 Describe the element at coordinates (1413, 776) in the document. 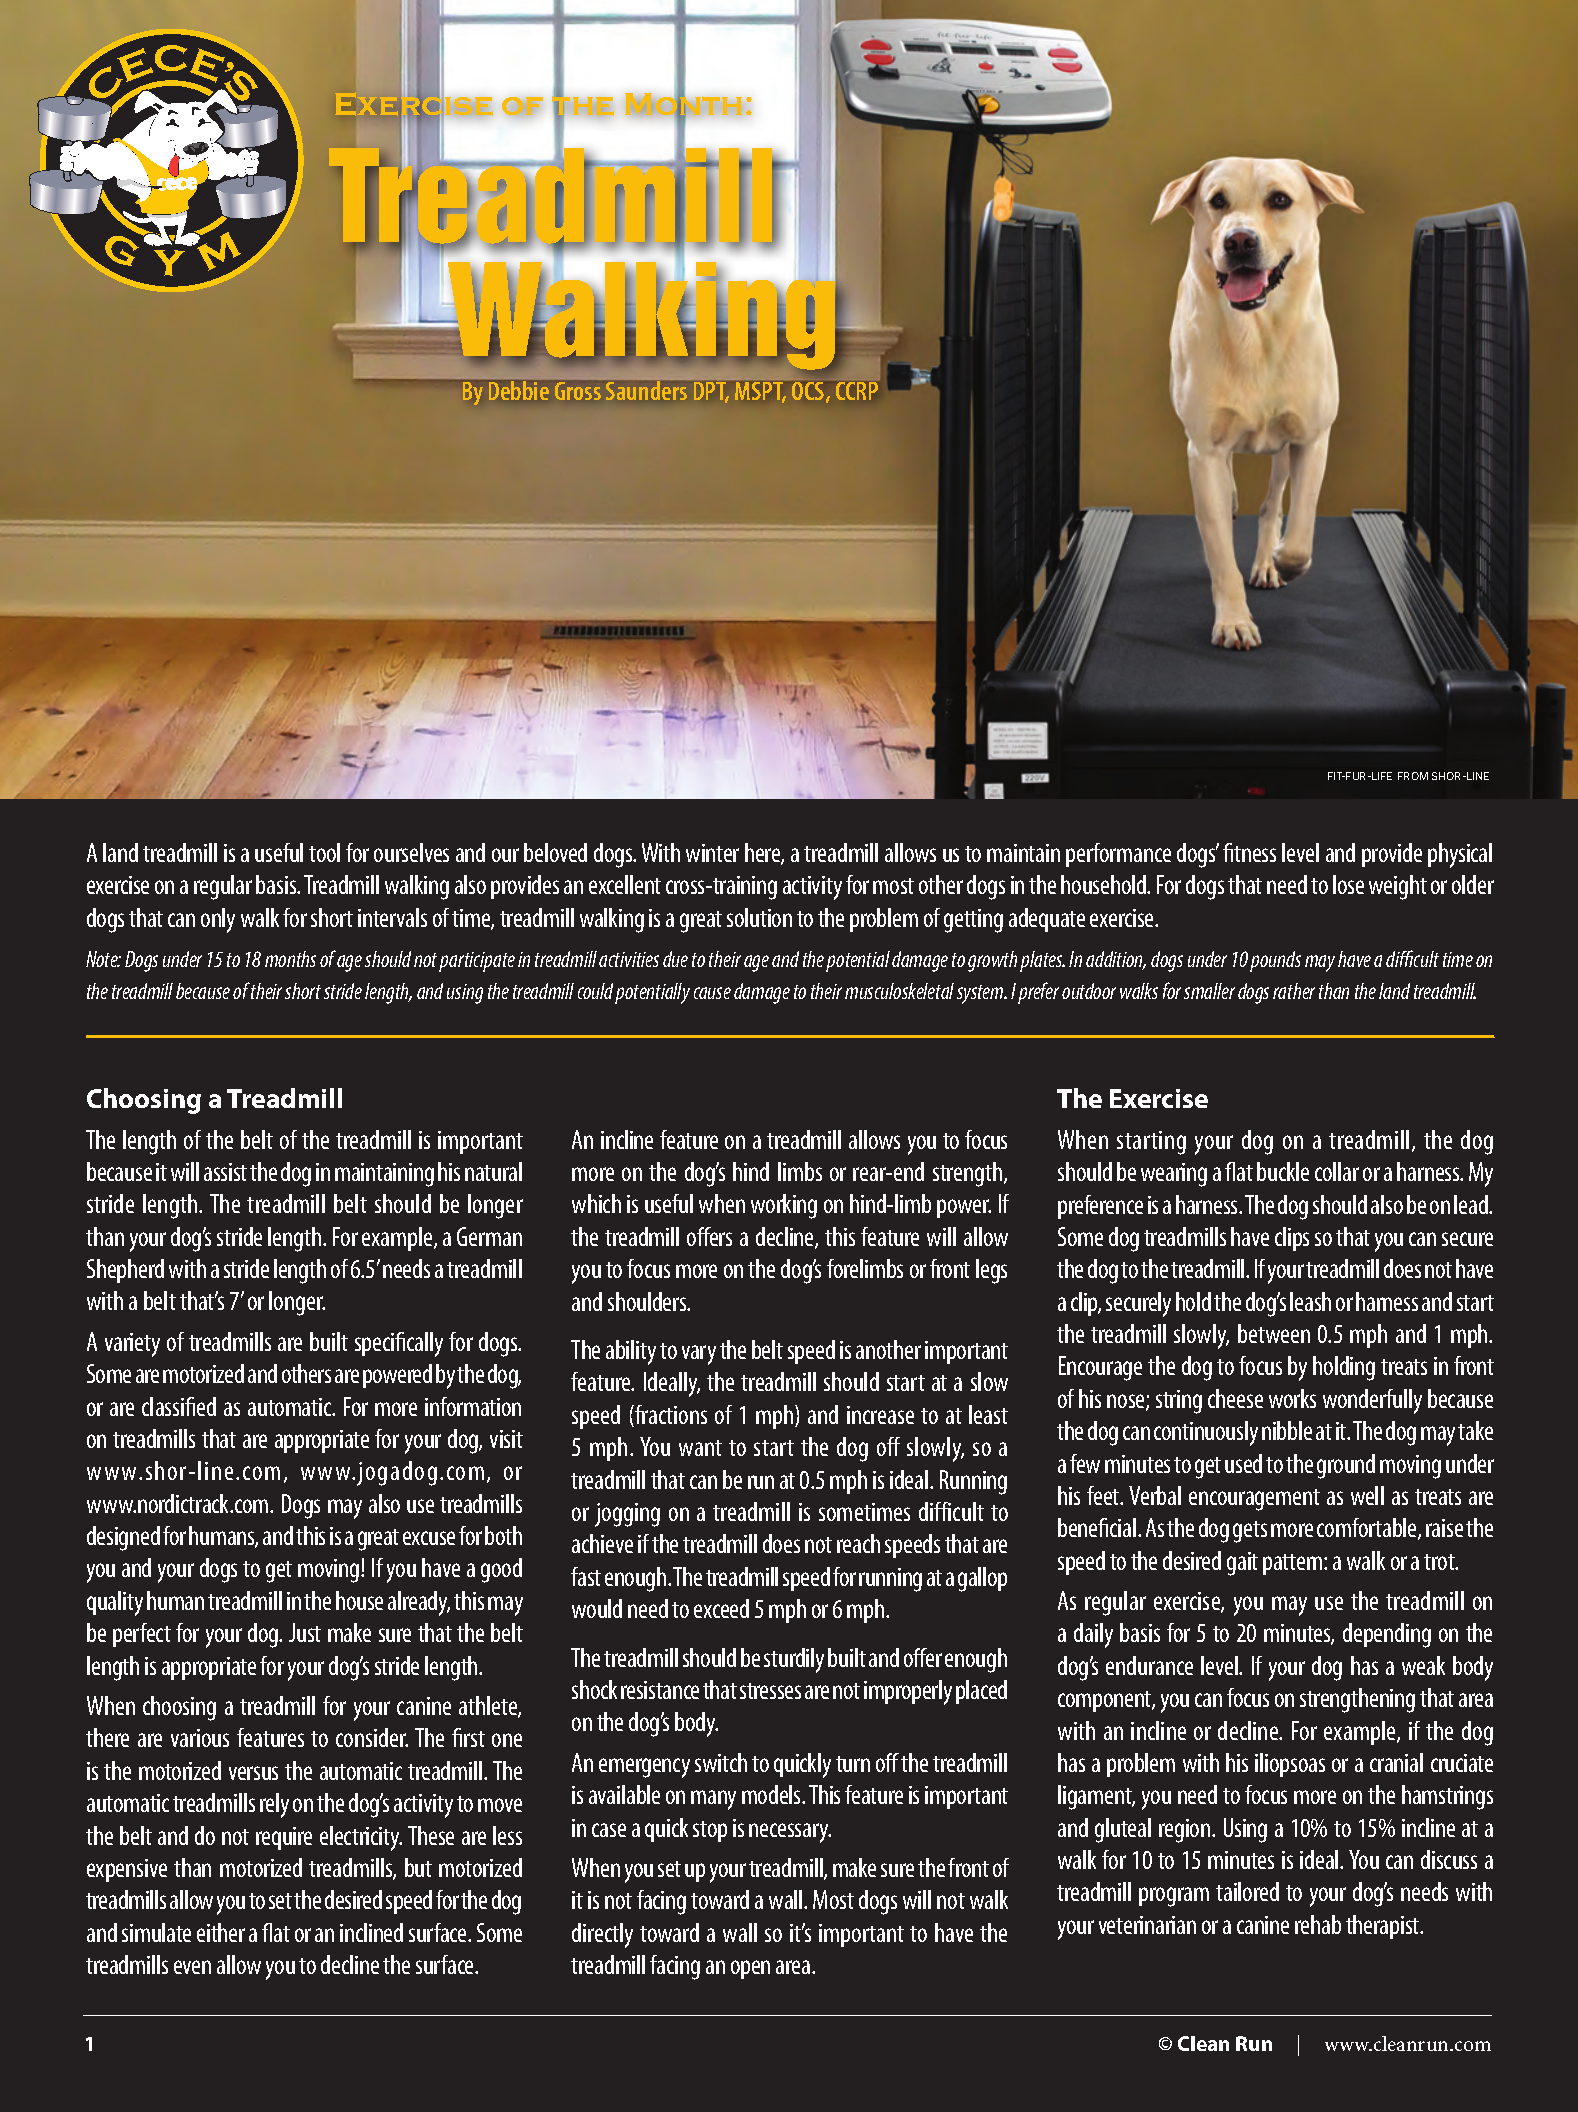

I see `FROM` at that location.
